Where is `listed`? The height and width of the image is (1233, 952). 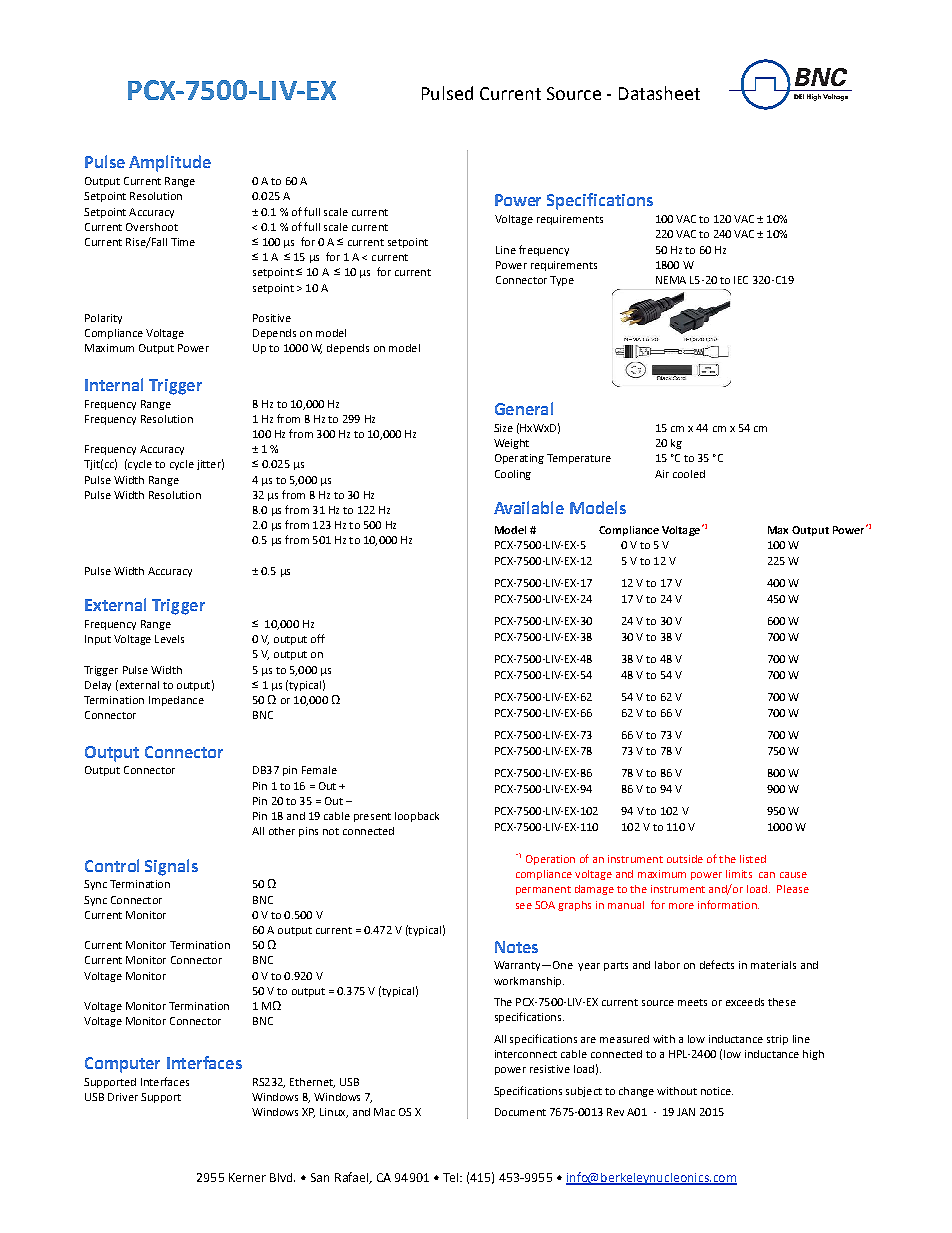 listed is located at coordinates (753, 859).
